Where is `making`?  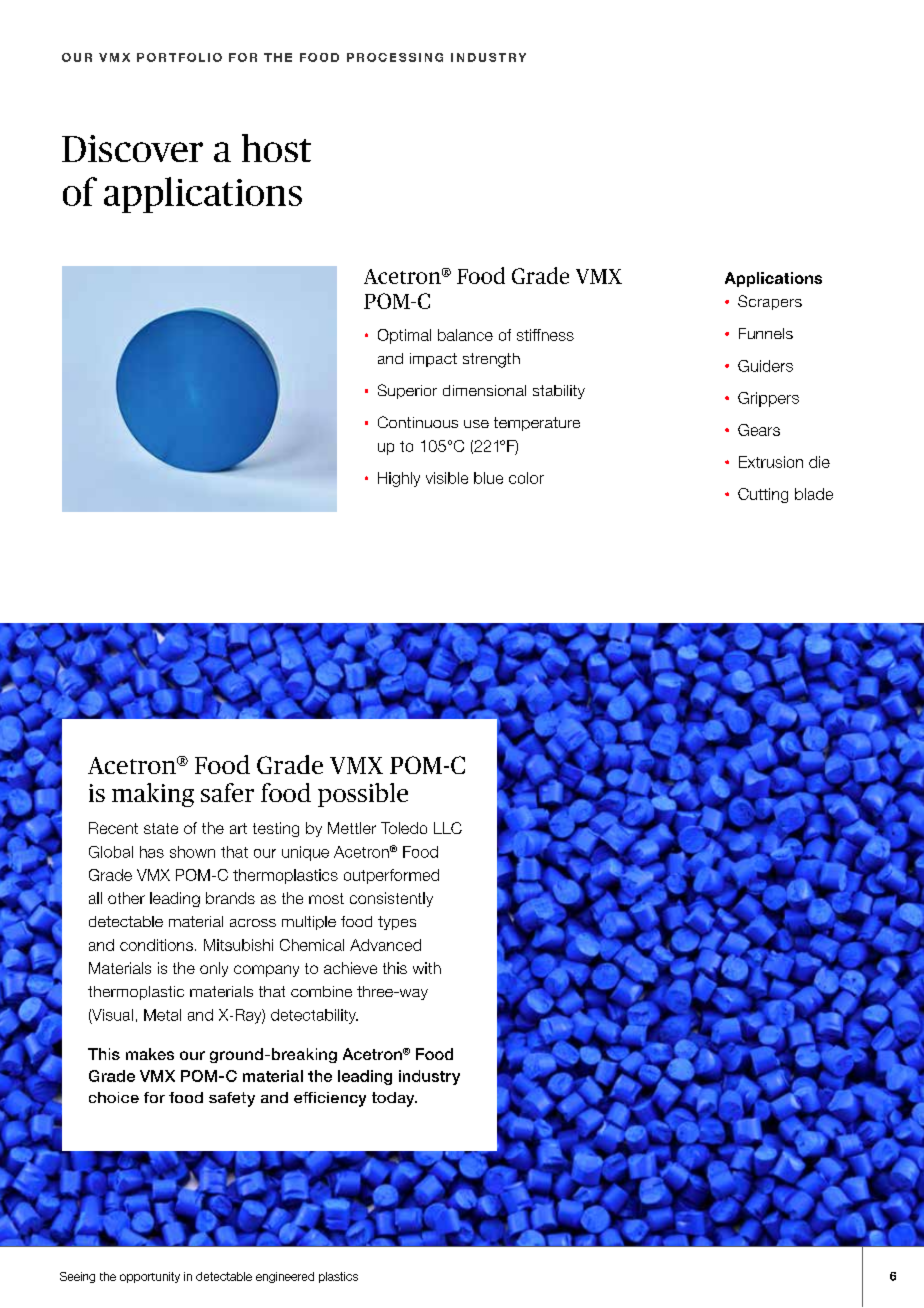
making is located at coordinates (153, 795).
